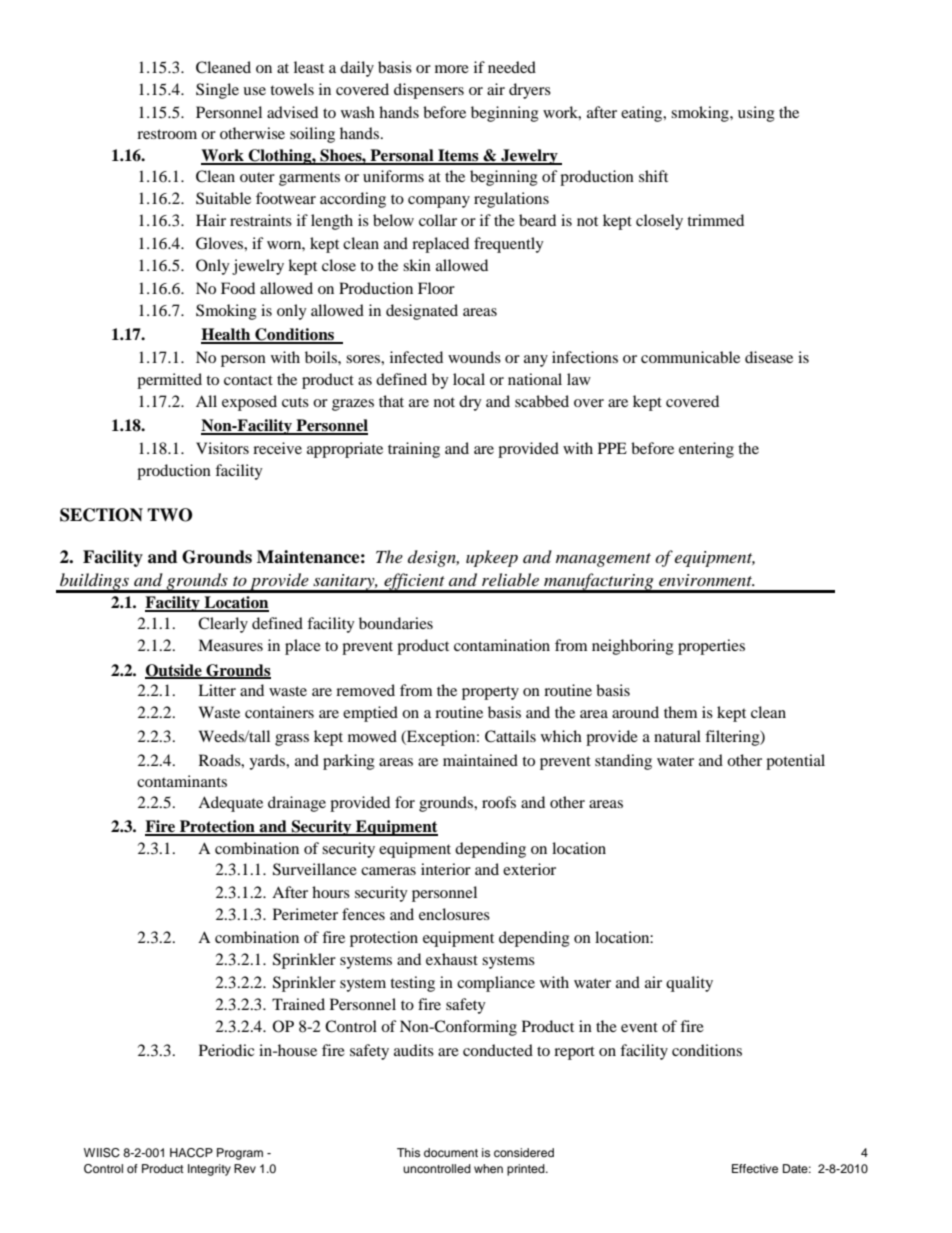 The width and height of the screenshot is (952, 1233). Describe the element at coordinates (755, 1168) in the screenshot. I see `Effective` at that location.
